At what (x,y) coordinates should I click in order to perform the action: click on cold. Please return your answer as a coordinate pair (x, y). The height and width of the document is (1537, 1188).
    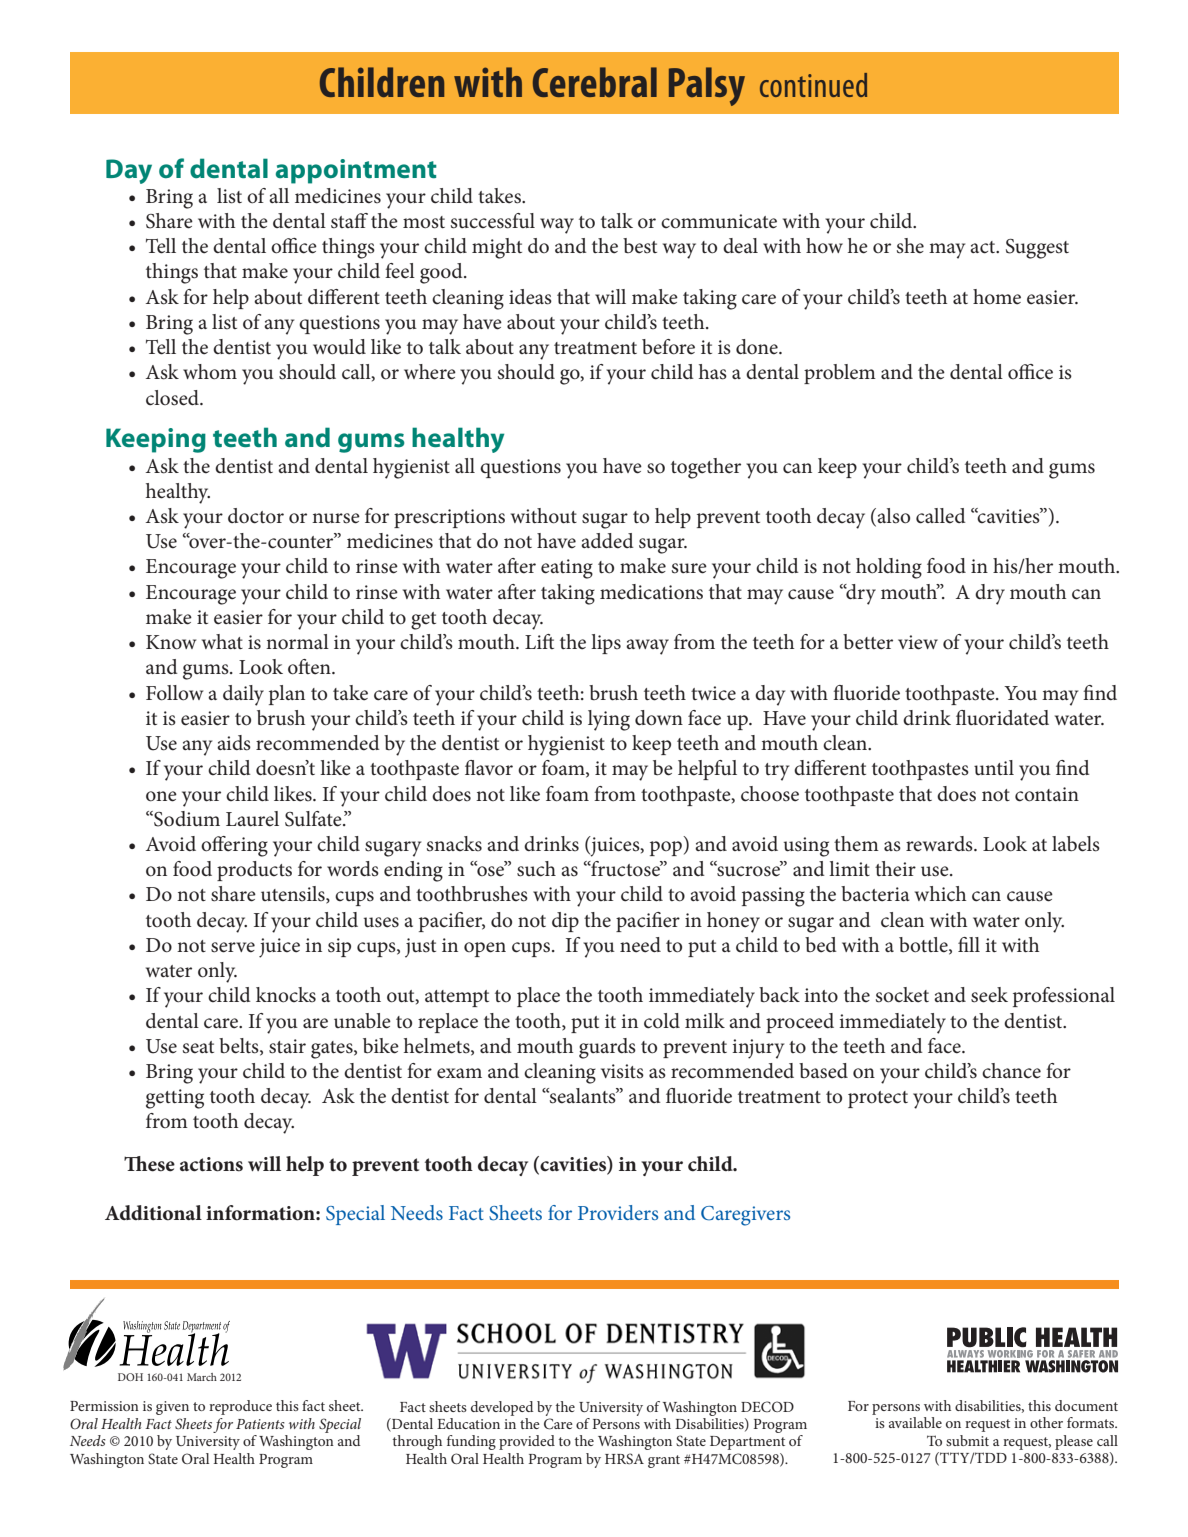
    Looking at the image, I should click on (662, 1021).
